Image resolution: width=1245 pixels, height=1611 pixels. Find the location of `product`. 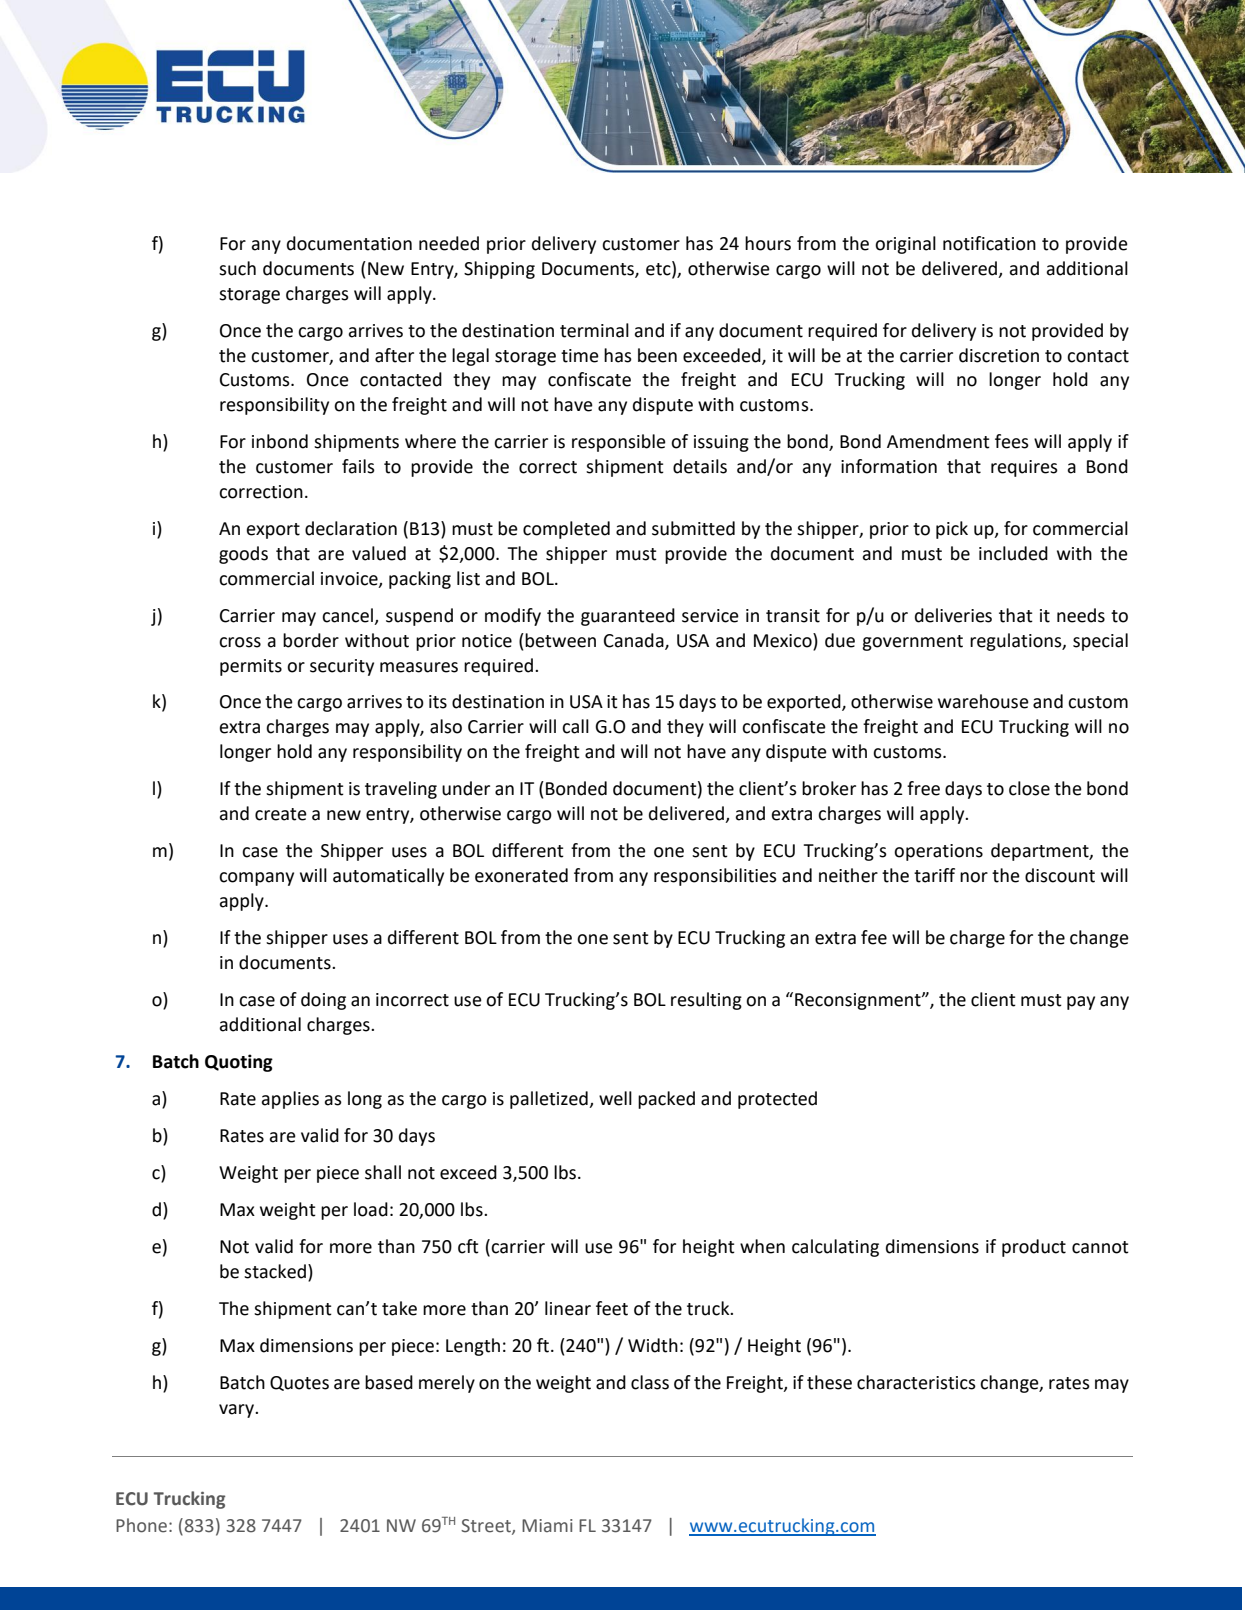

product is located at coordinates (1034, 1248).
